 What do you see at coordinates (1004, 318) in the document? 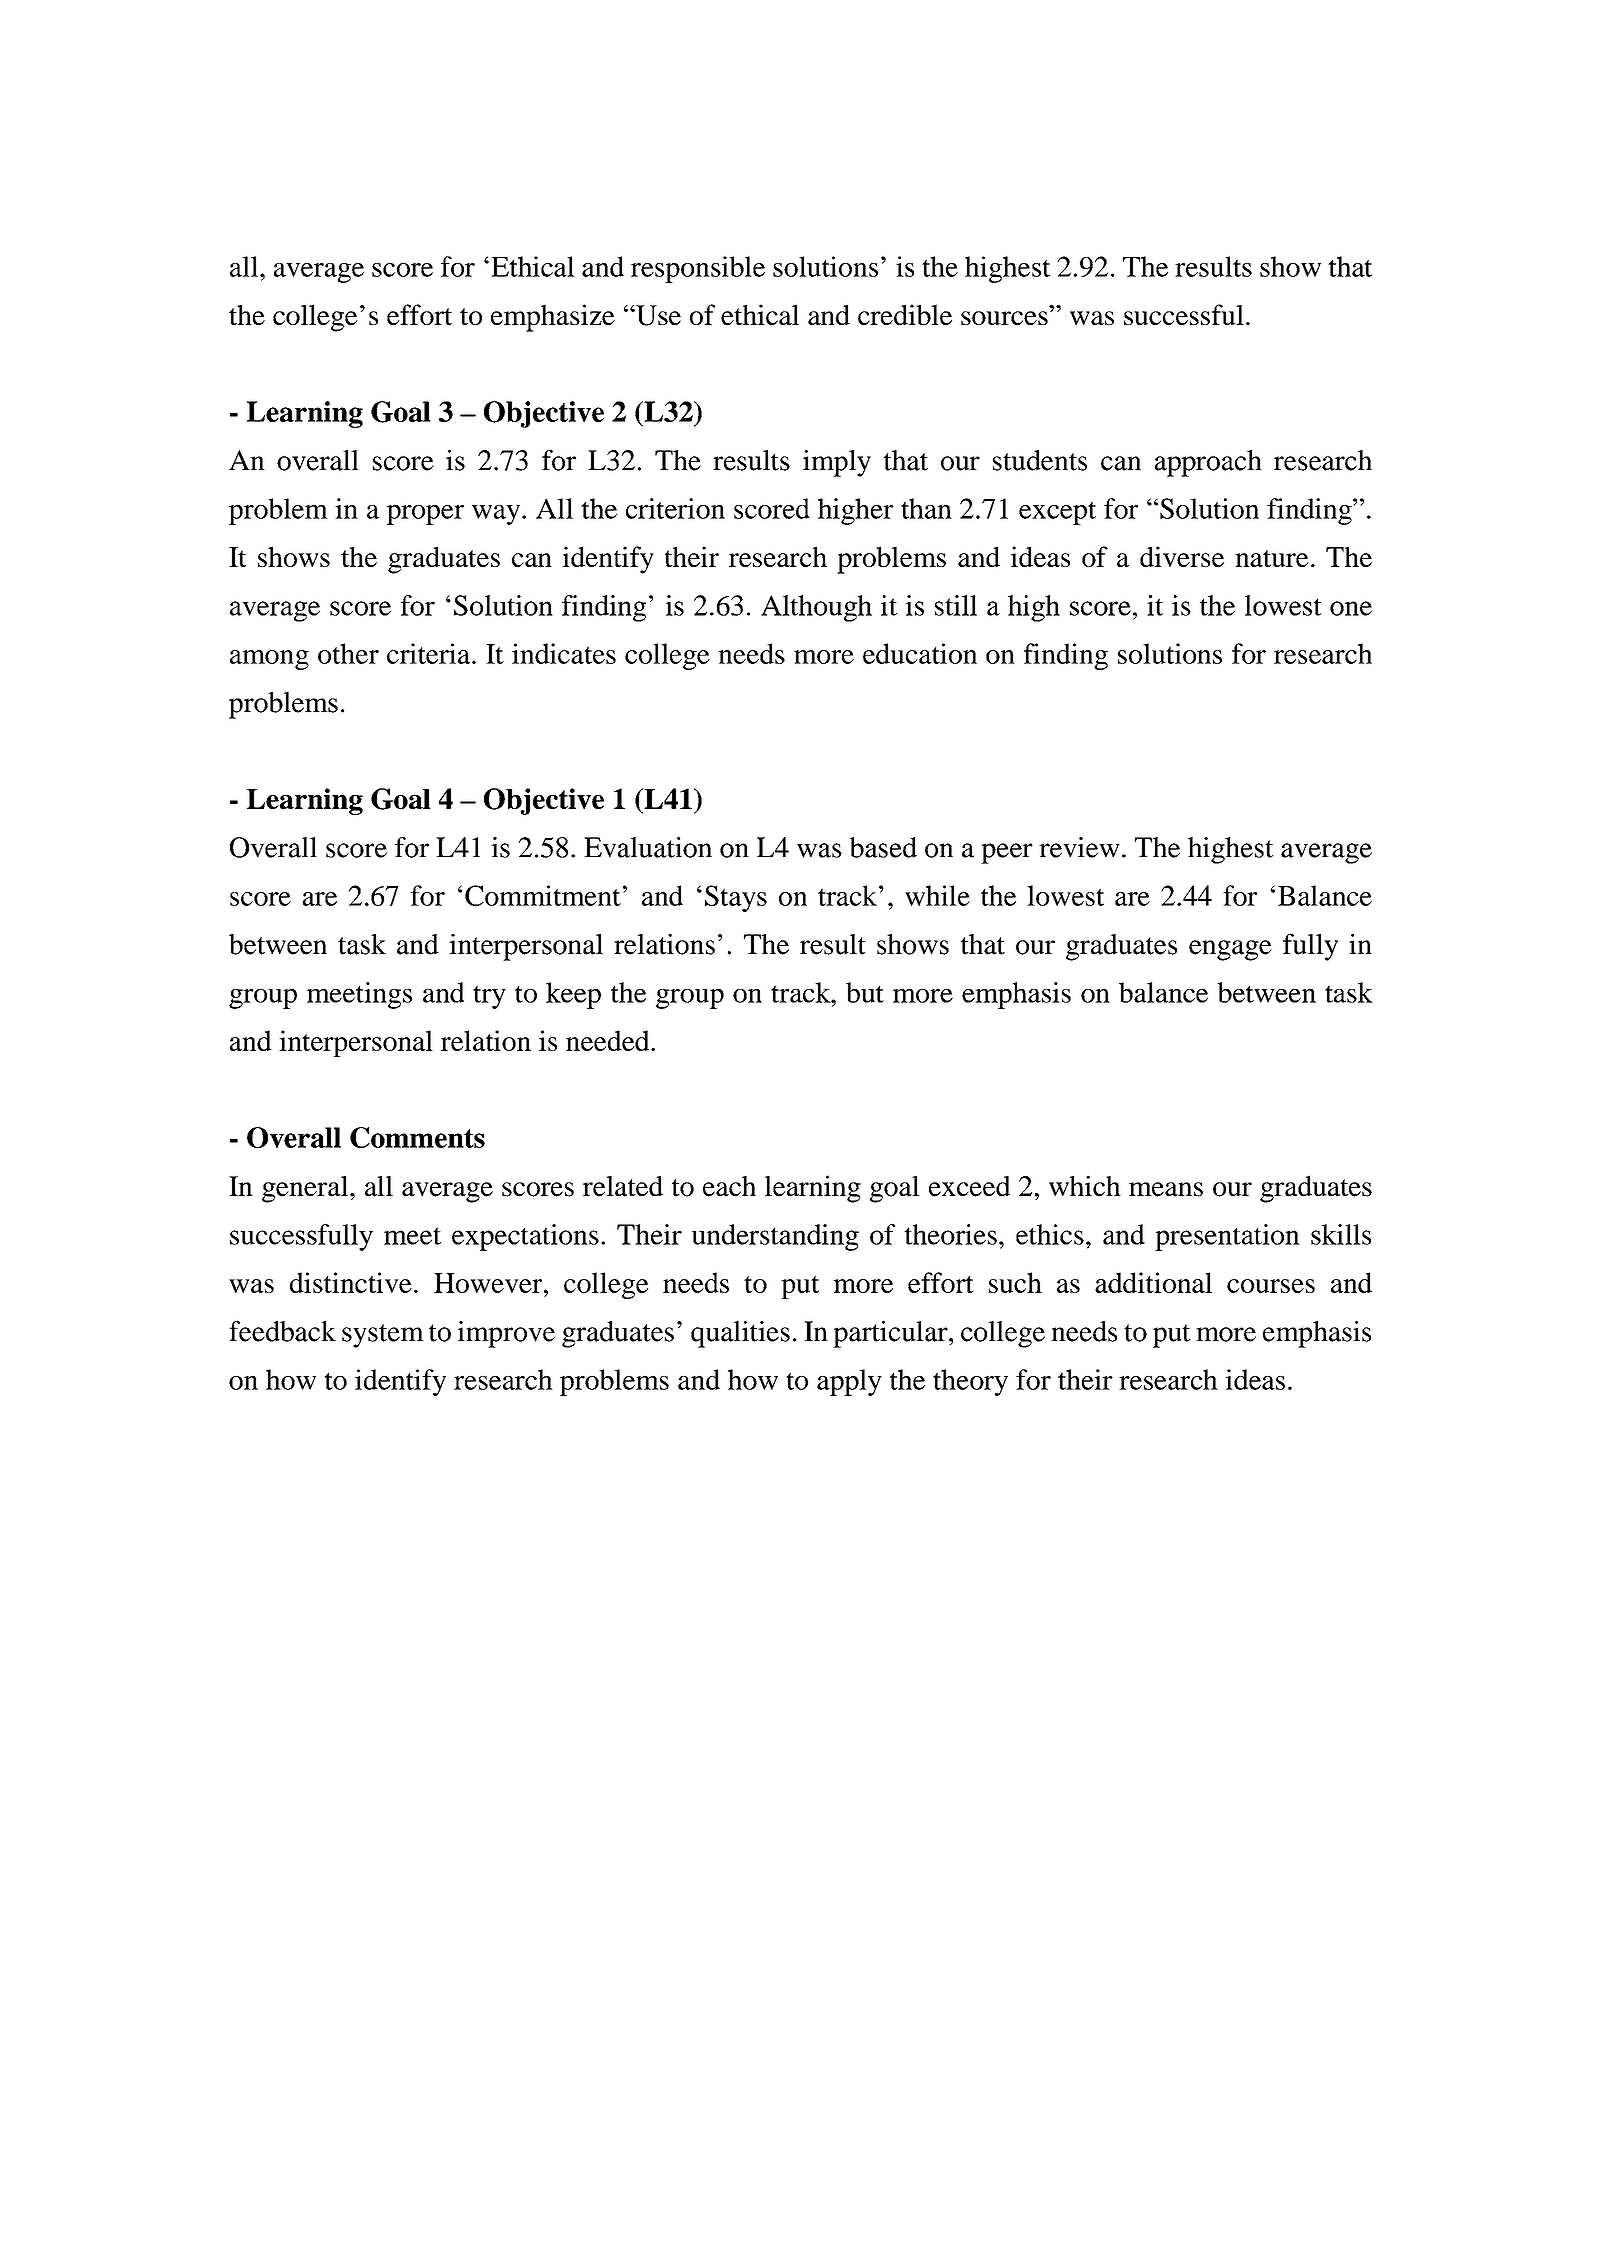
I see `sources` at bounding box center [1004, 318].
